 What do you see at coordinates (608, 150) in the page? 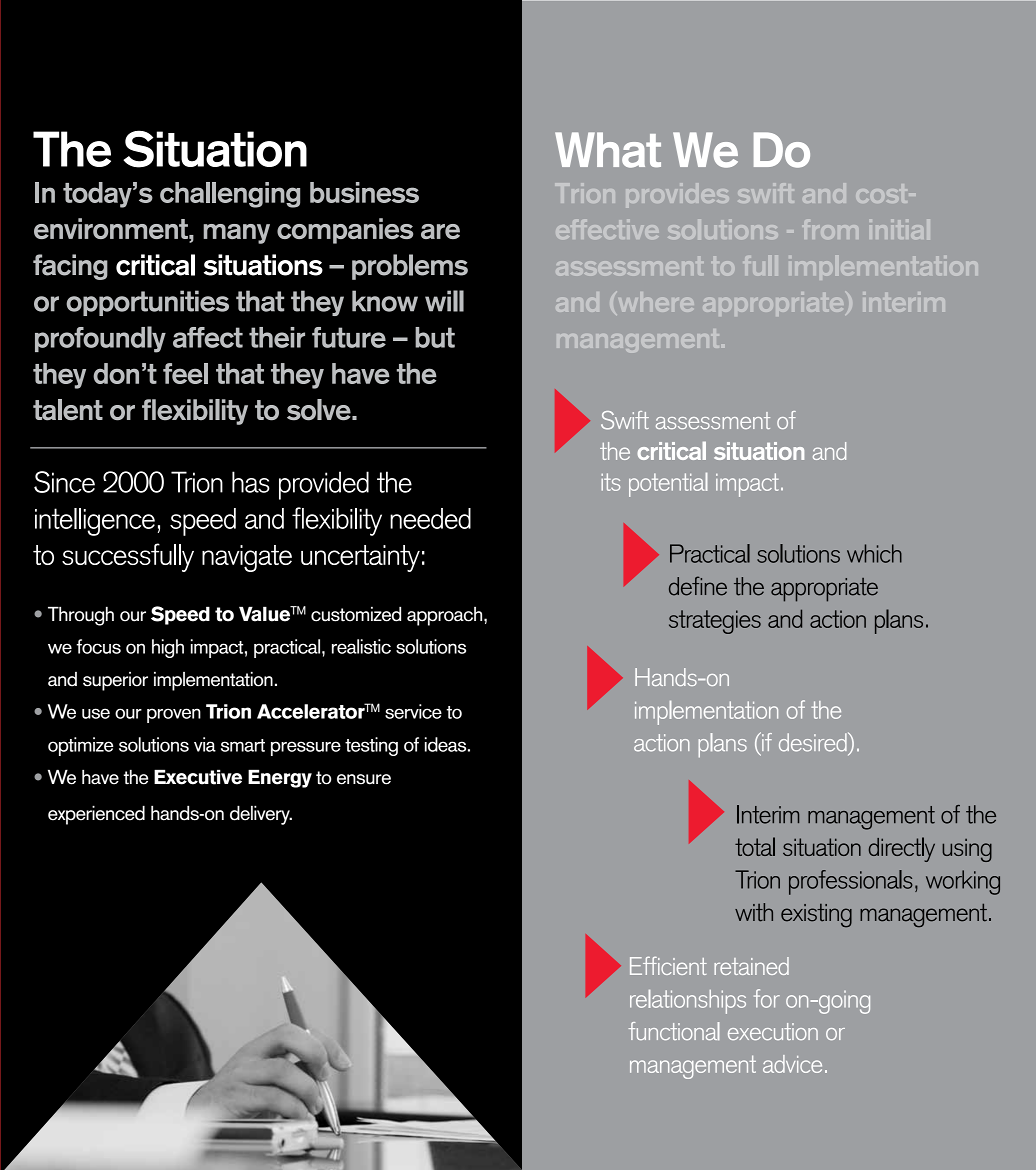
I see `What` at bounding box center [608, 150].
